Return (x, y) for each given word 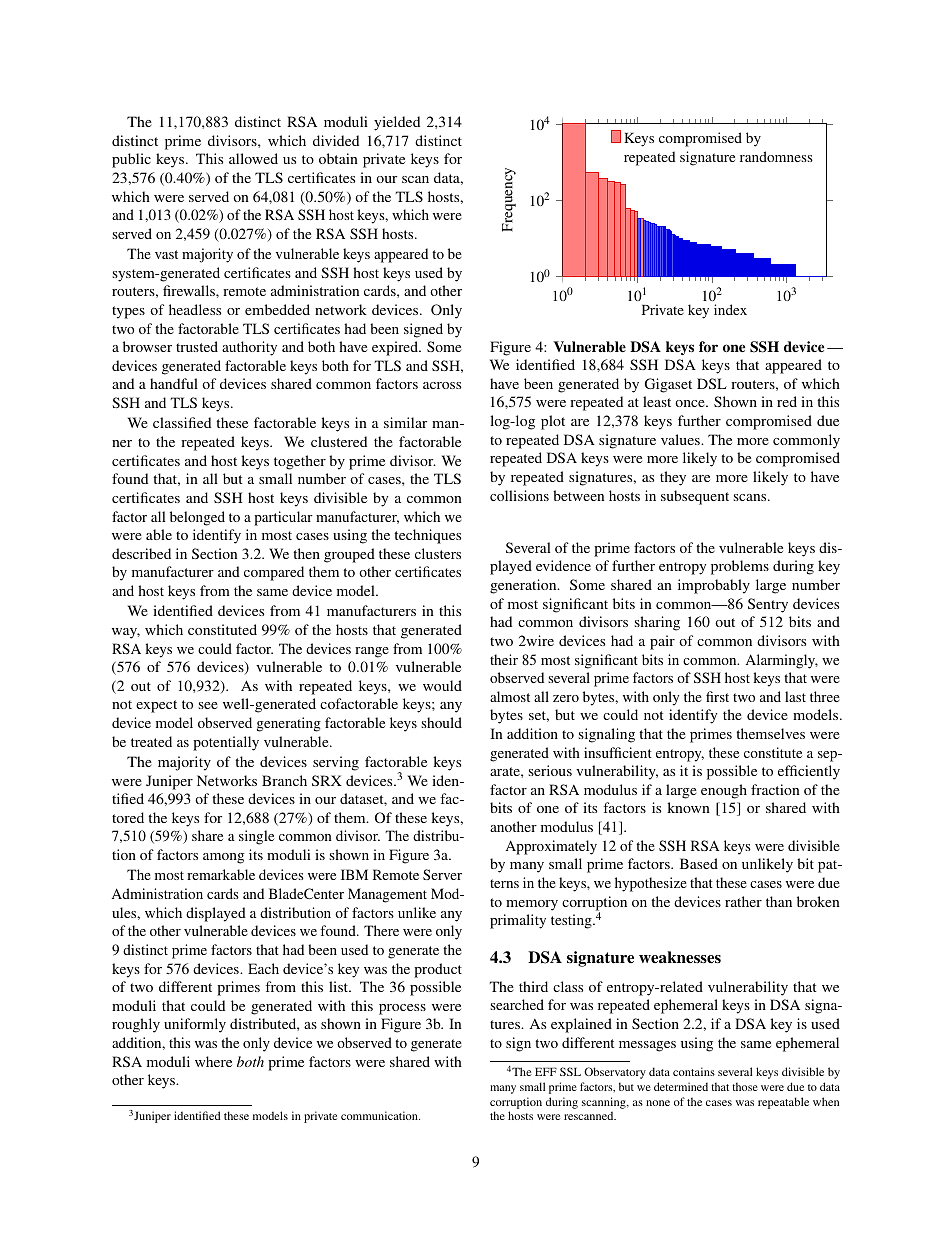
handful (174, 383)
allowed (253, 158)
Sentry (768, 605)
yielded (397, 123)
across (442, 385)
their (504, 659)
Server (442, 874)
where (213, 1061)
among (223, 858)
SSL (570, 1071)
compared (274, 573)
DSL (712, 383)
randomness (776, 156)
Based (699, 863)
